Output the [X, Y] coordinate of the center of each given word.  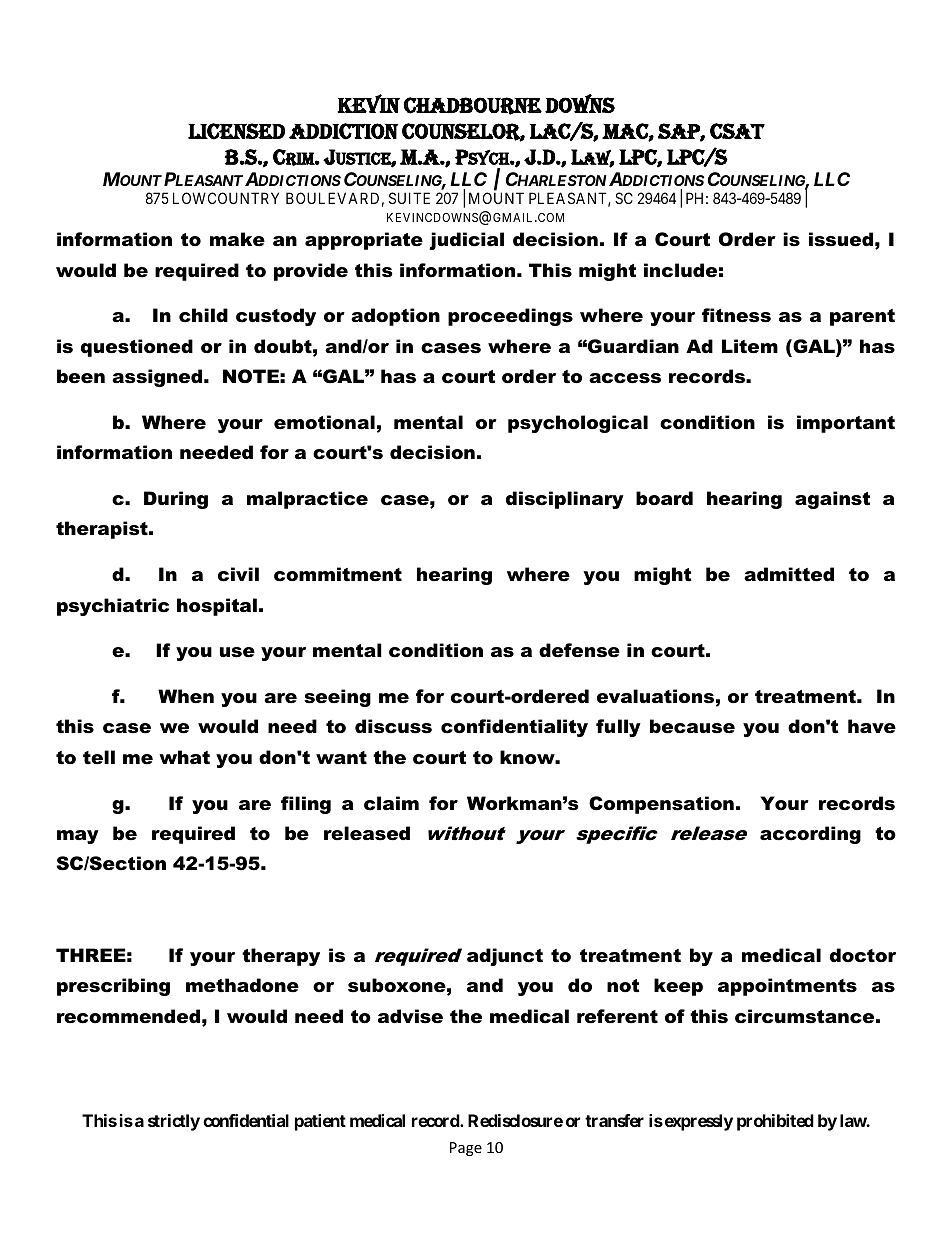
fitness [736, 315]
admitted [789, 574]
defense [579, 650]
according [810, 835]
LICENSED [236, 131]
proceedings [510, 317]
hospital [217, 607]
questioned [137, 348]
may [78, 837]
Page [466, 1149]
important [846, 424]
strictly [174, 1122]
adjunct [505, 957]
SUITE [409, 198]
